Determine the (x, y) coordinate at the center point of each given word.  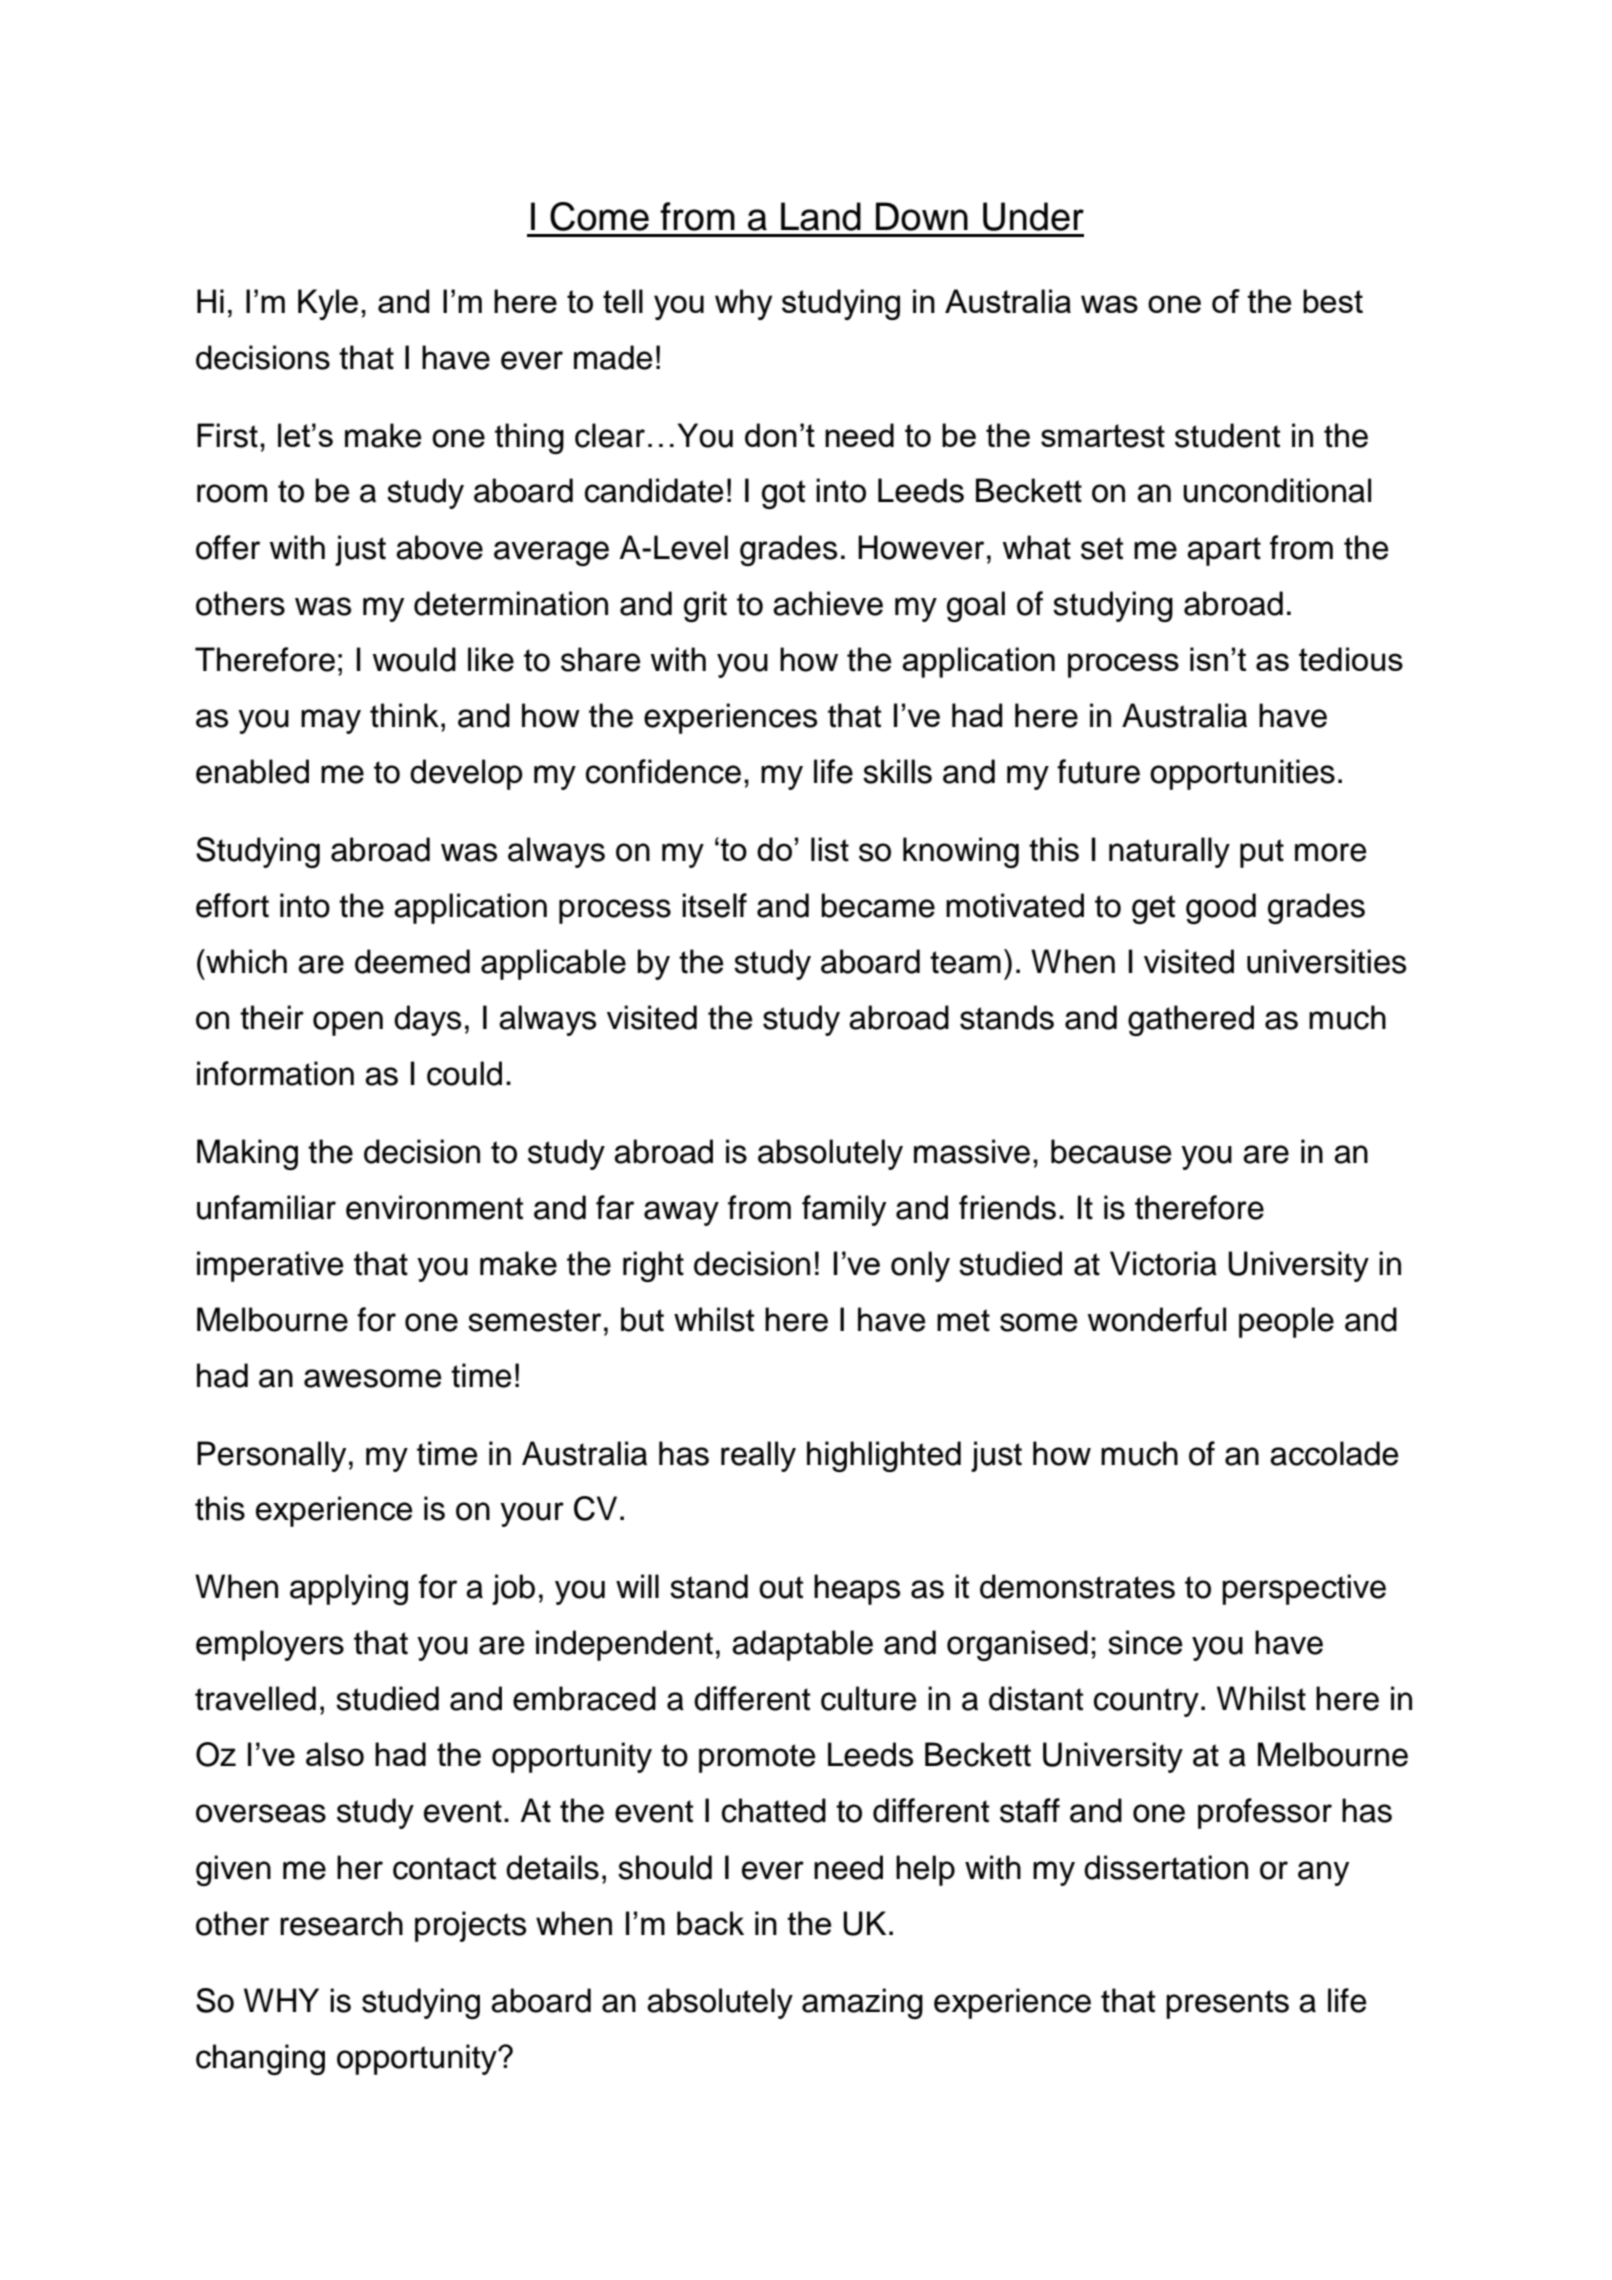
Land (821, 216)
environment (434, 1207)
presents (1227, 2004)
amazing (862, 2003)
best (1333, 301)
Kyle (328, 304)
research (341, 1923)
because (1111, 1151)
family (844, 1210)
